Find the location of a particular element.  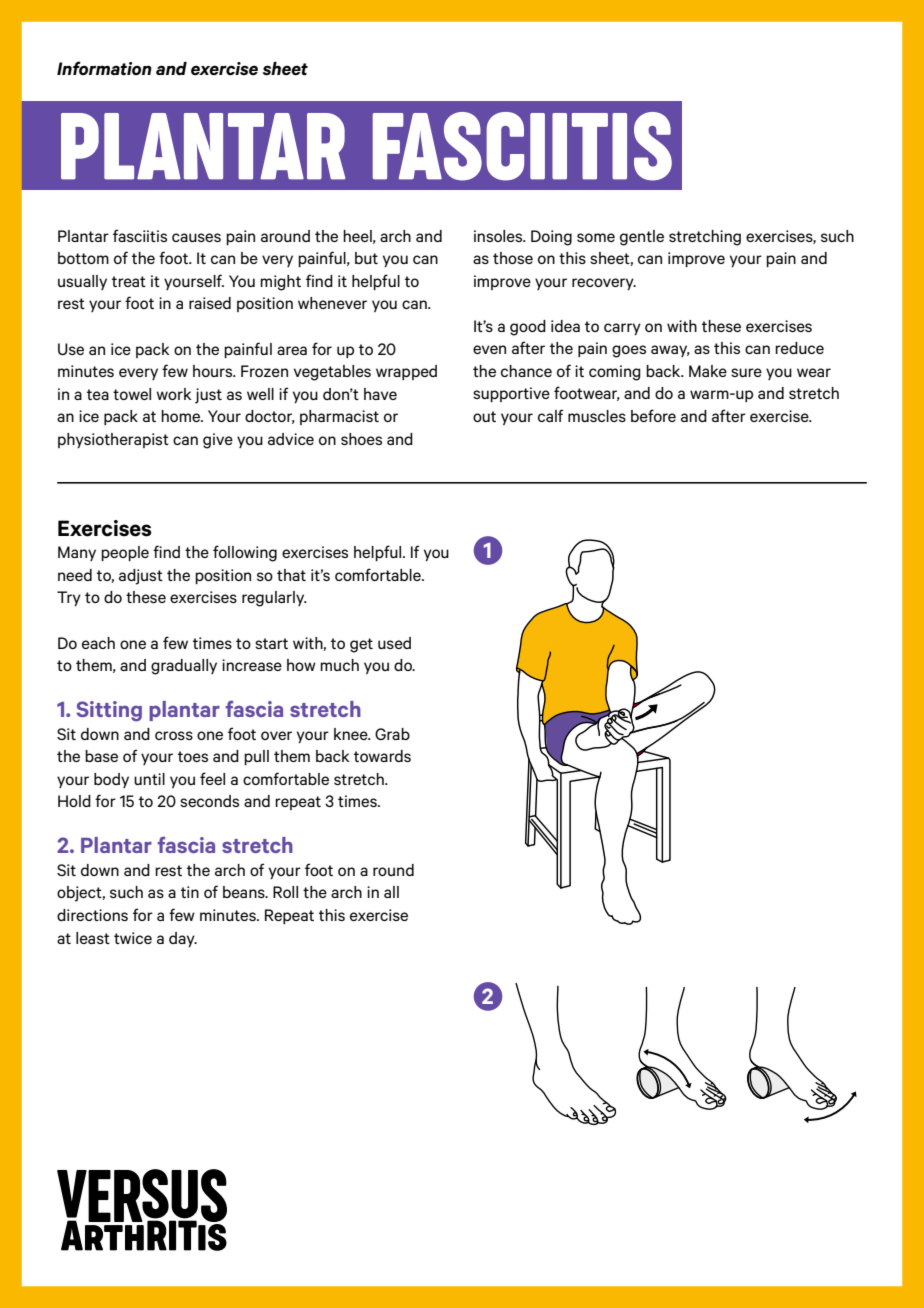

Grab is located at coordinates (392, 734).
